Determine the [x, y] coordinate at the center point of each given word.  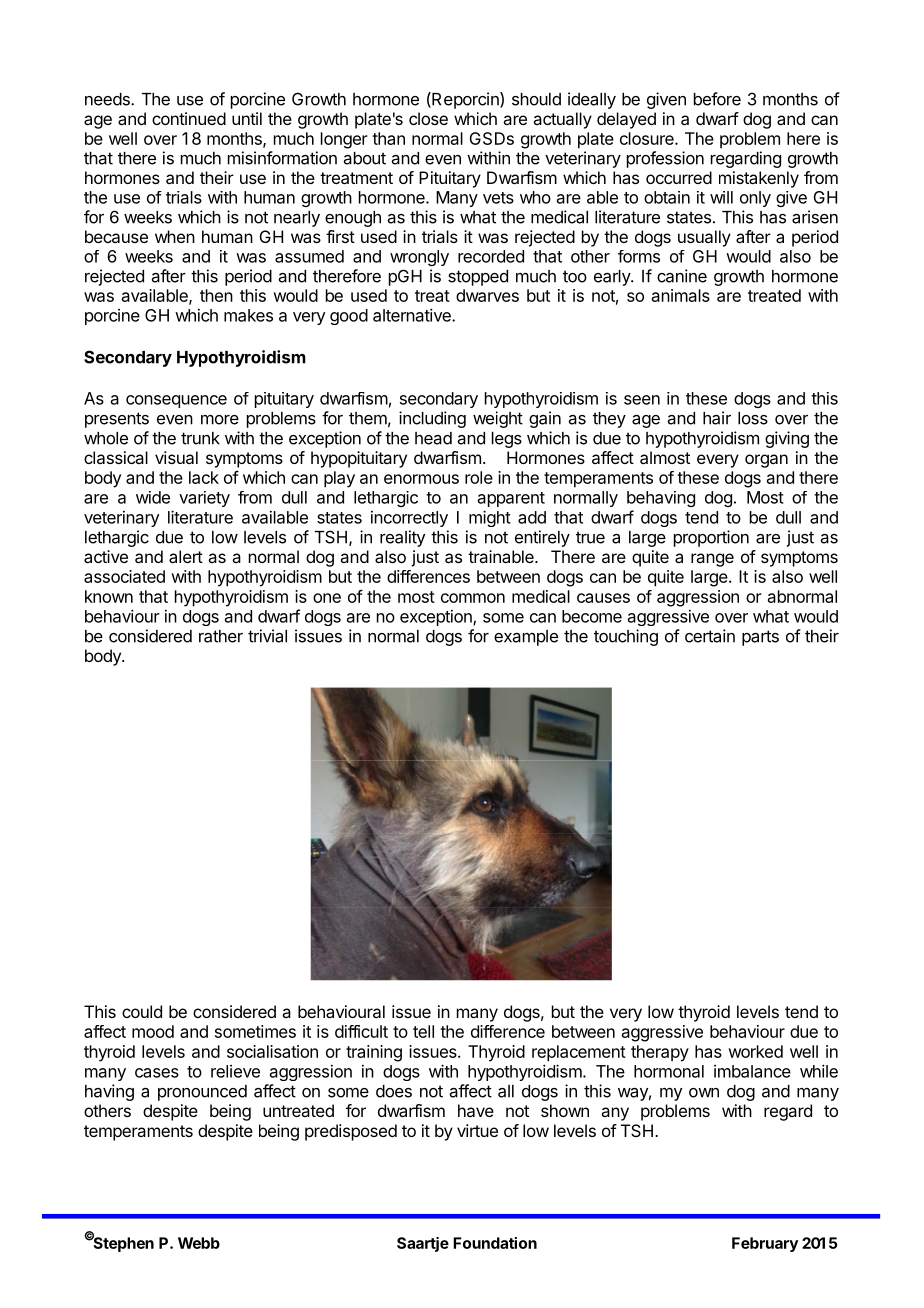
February [765, 1244]
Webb [199, 1243]
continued [189, 118]
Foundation [495, 1243]
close [428, 118]
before [717, 99]
